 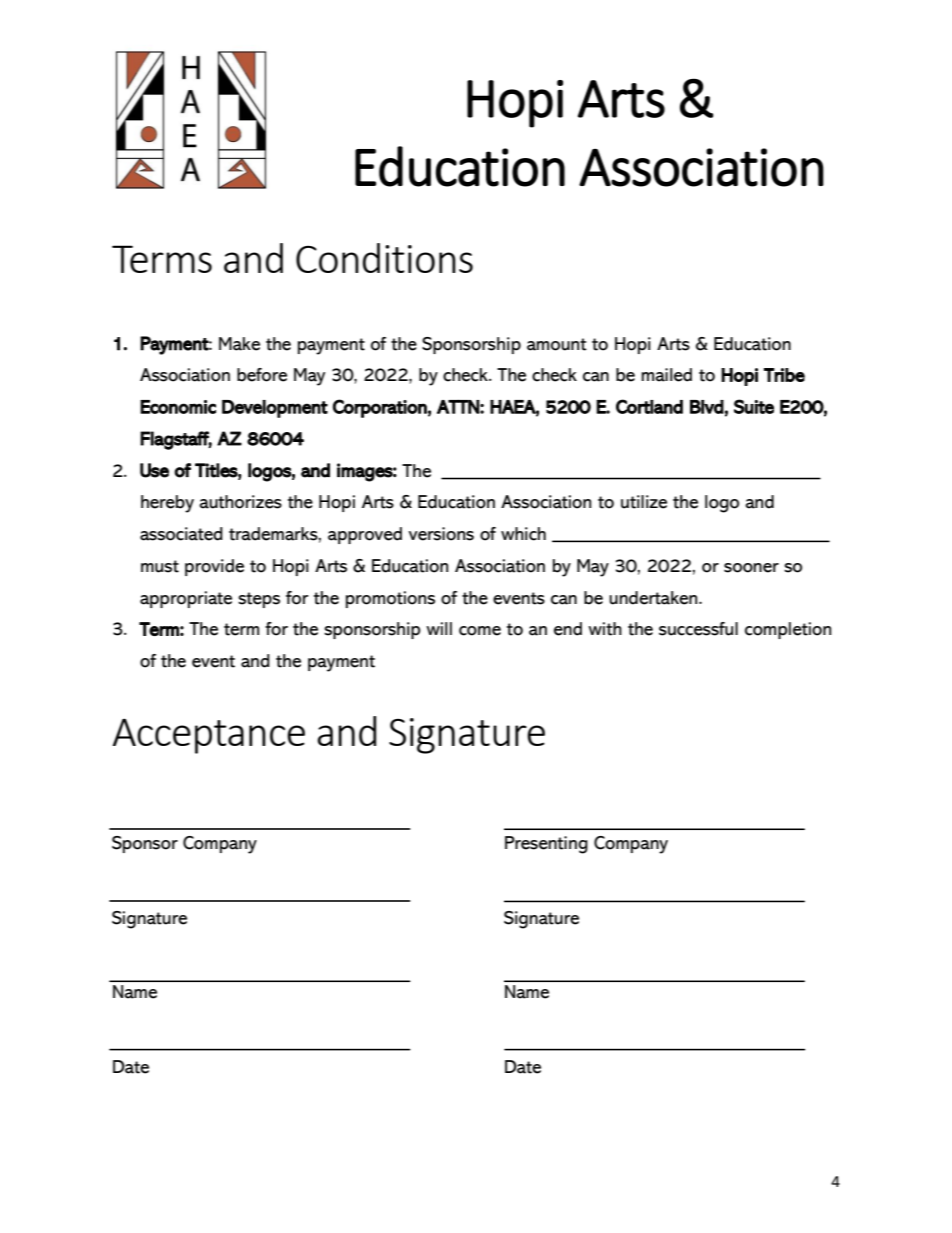 I want to click on mailed, so click(x=666, y=375).
